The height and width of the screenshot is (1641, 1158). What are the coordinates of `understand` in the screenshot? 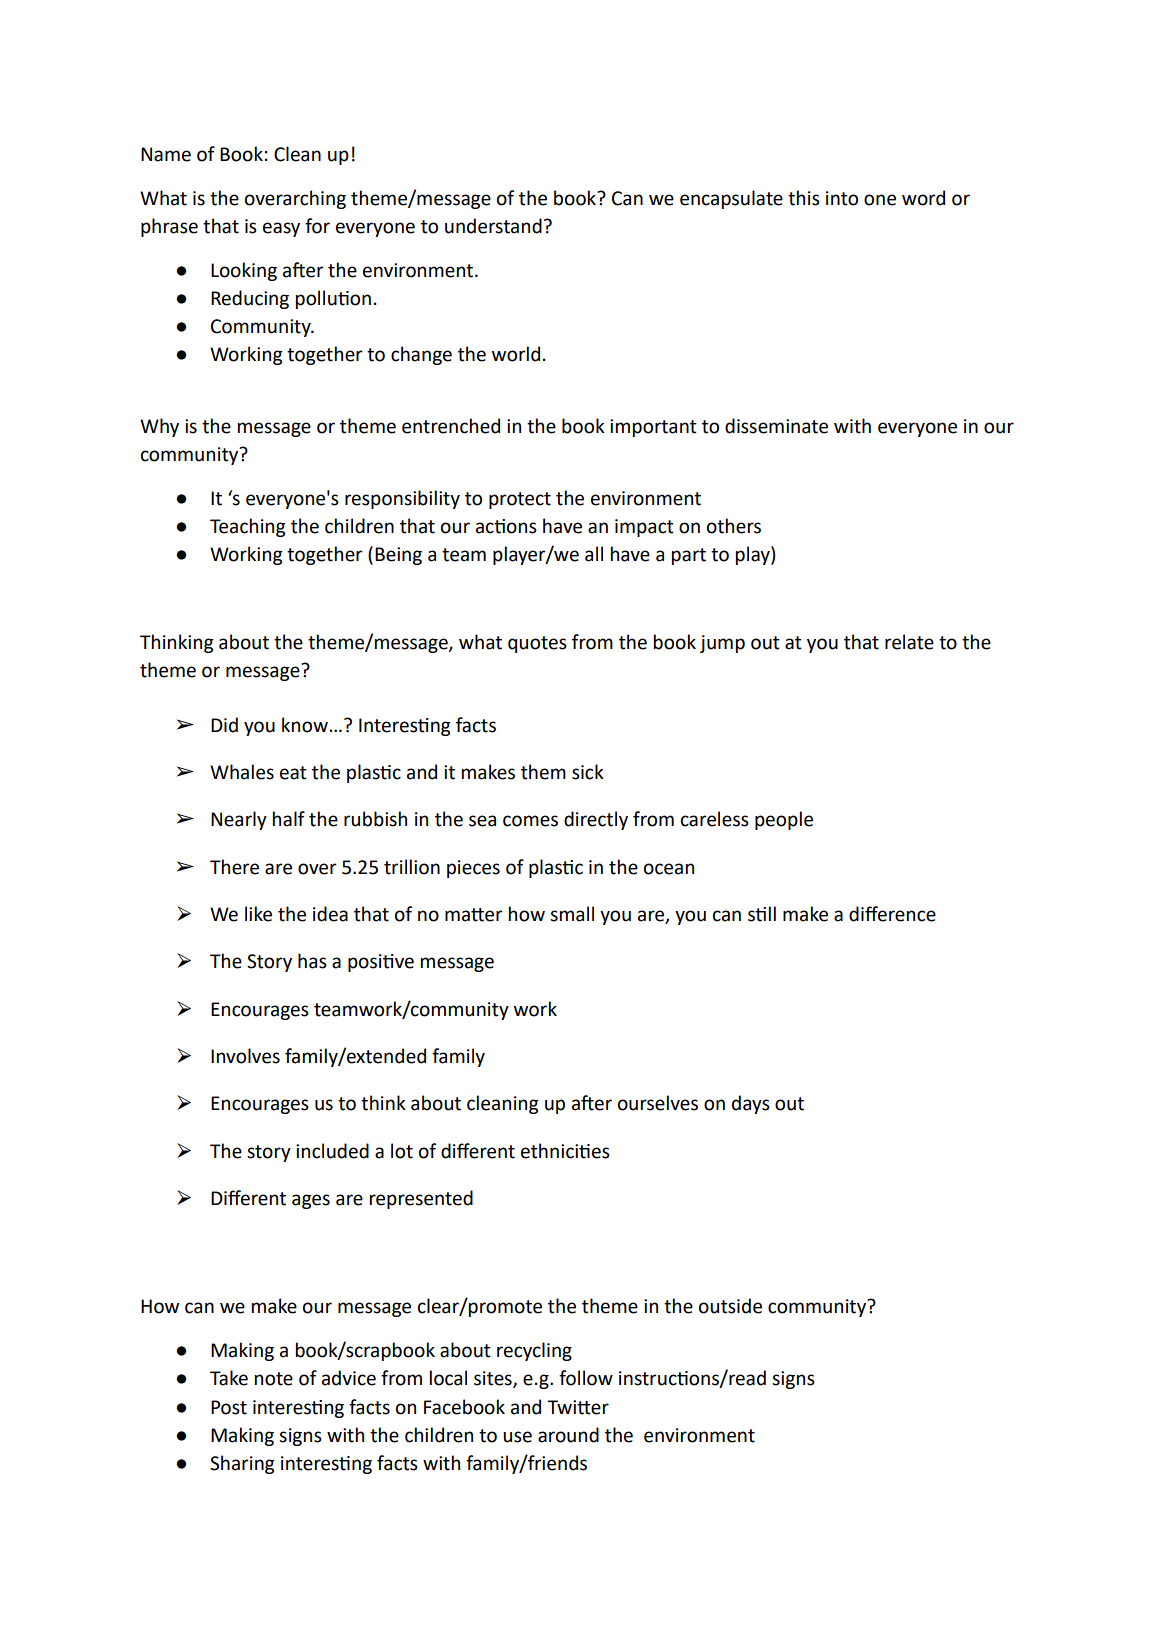 It's located at (493, 226).
